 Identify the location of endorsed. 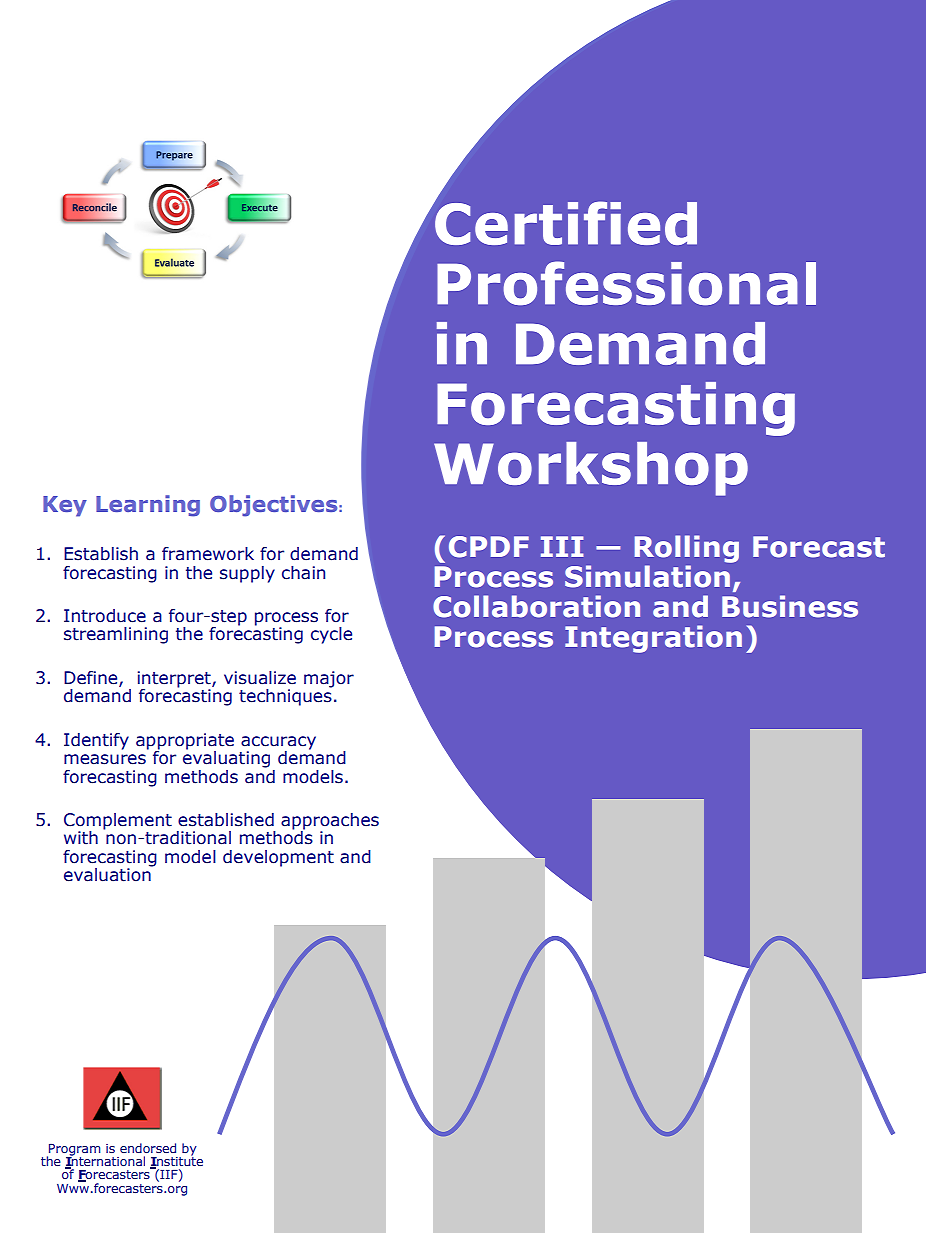
(148, 1148).
